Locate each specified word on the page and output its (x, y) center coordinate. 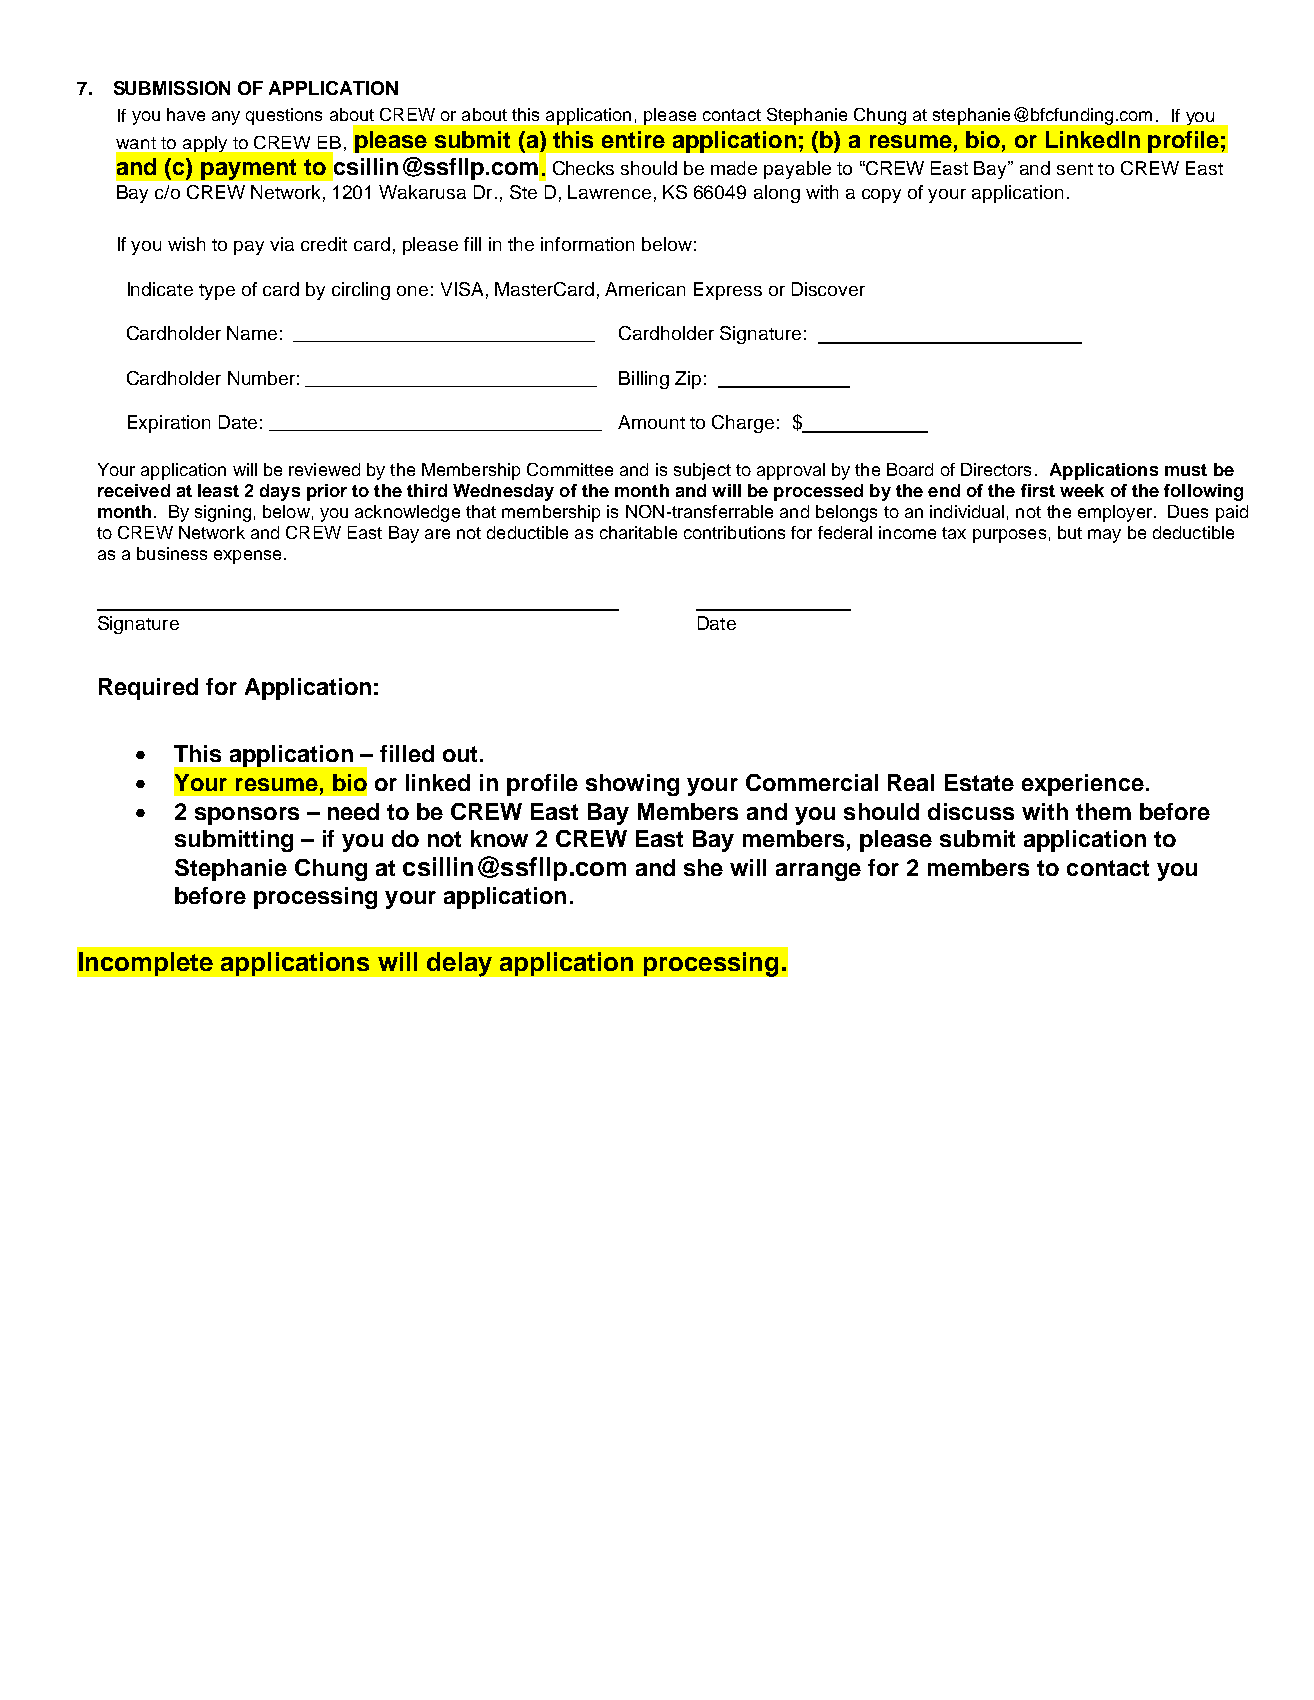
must (1186, 470)
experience (1083, 785)
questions (284, 116)
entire (633, 139)
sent (1075, 169)
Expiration (169, 424)
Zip (688, 380)
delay (459, 964)
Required (148, 689)
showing (632, 785)
